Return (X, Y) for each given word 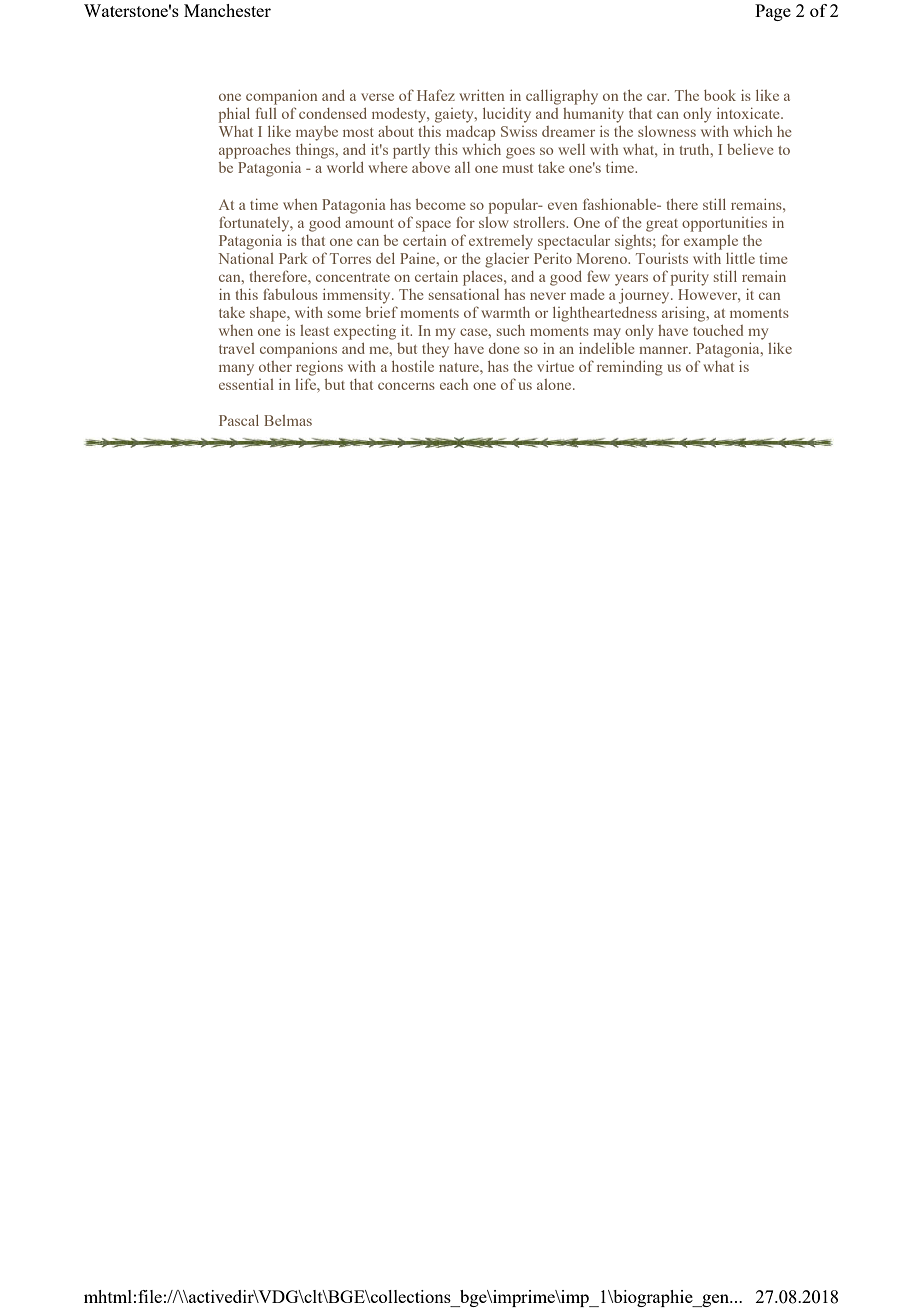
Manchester (227, 10)
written (482, 95)
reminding (630, 368)
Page (773, 12)
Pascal (239, 420)
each (454, 384)
